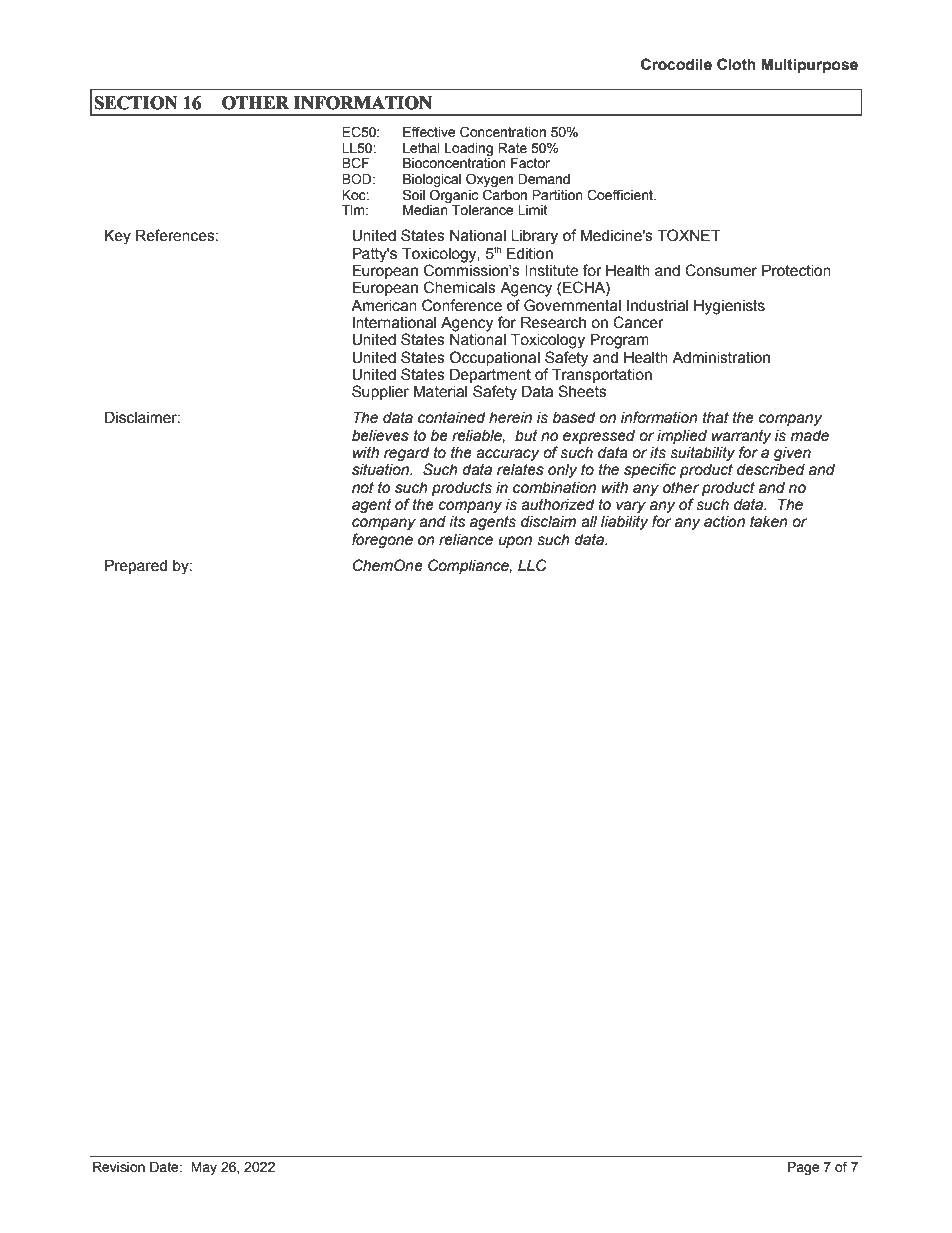 The image size is (952, 1233). I want to click on SECTION, so click(136, 103).
